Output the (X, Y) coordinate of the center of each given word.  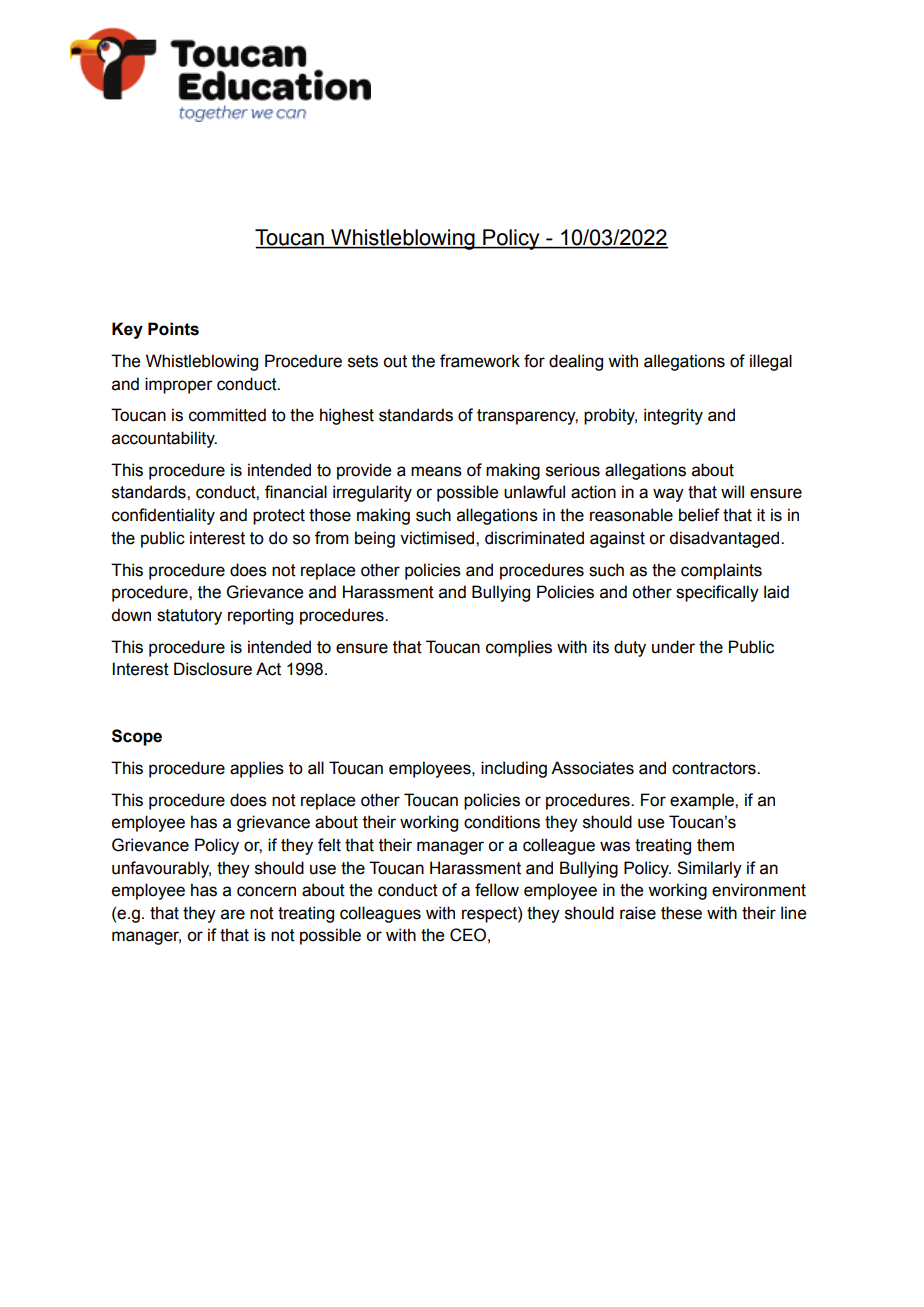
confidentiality (163, 516)
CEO (468, 935)
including (514, 769)
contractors (715, 768)
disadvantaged (725, 539)
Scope (137, 737)
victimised (438, 538)
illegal (771, 362)
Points (173, 329)
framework (480, 361)
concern (266, 891)
